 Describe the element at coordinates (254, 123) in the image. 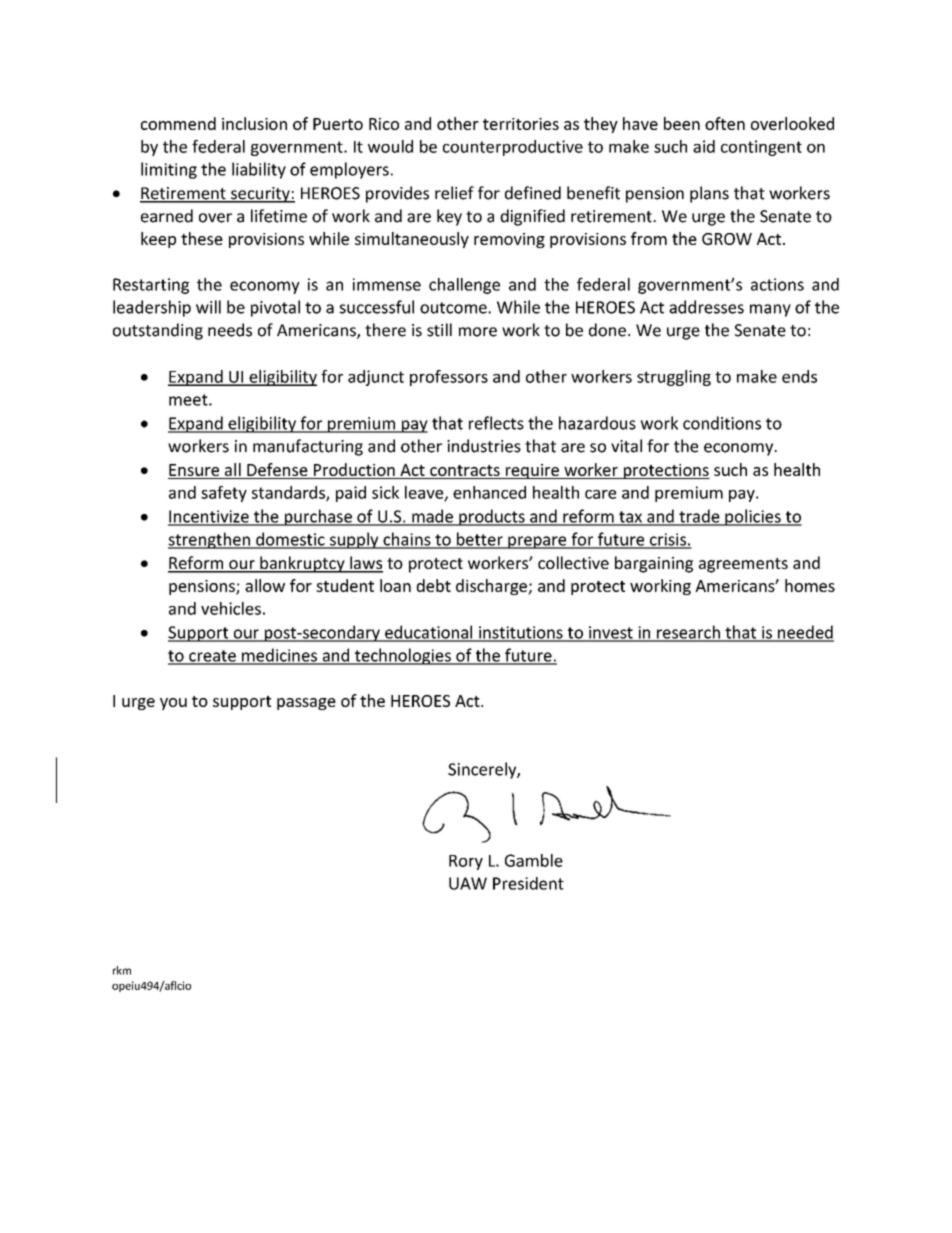

I see `inclusion` at that location.
